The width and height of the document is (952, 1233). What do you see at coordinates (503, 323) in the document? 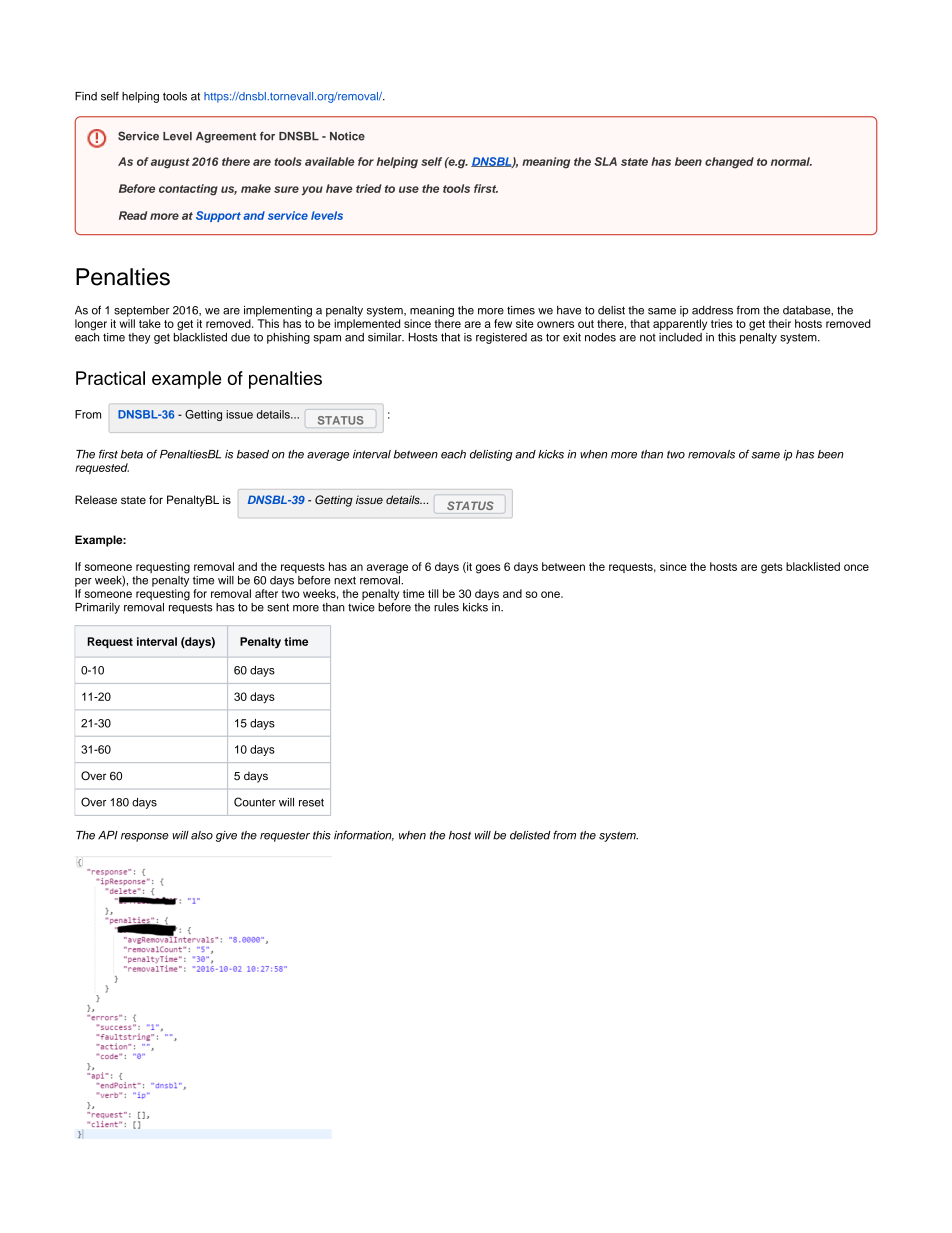
I see `few` at bounding box center [503, 323].
